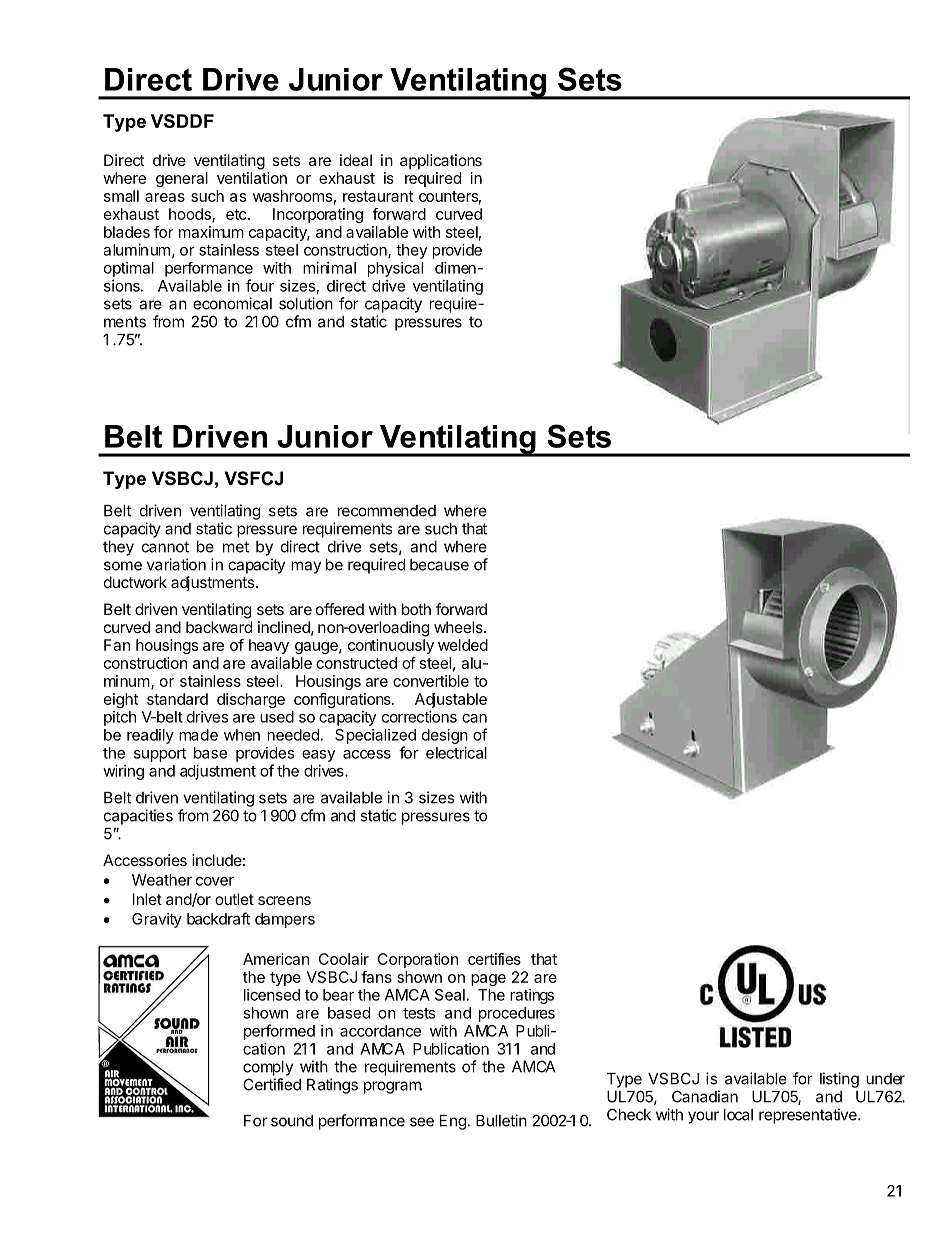  Describe the element at coordinates (272, 1084) in the screenshot. I see `Certified` at that location.
